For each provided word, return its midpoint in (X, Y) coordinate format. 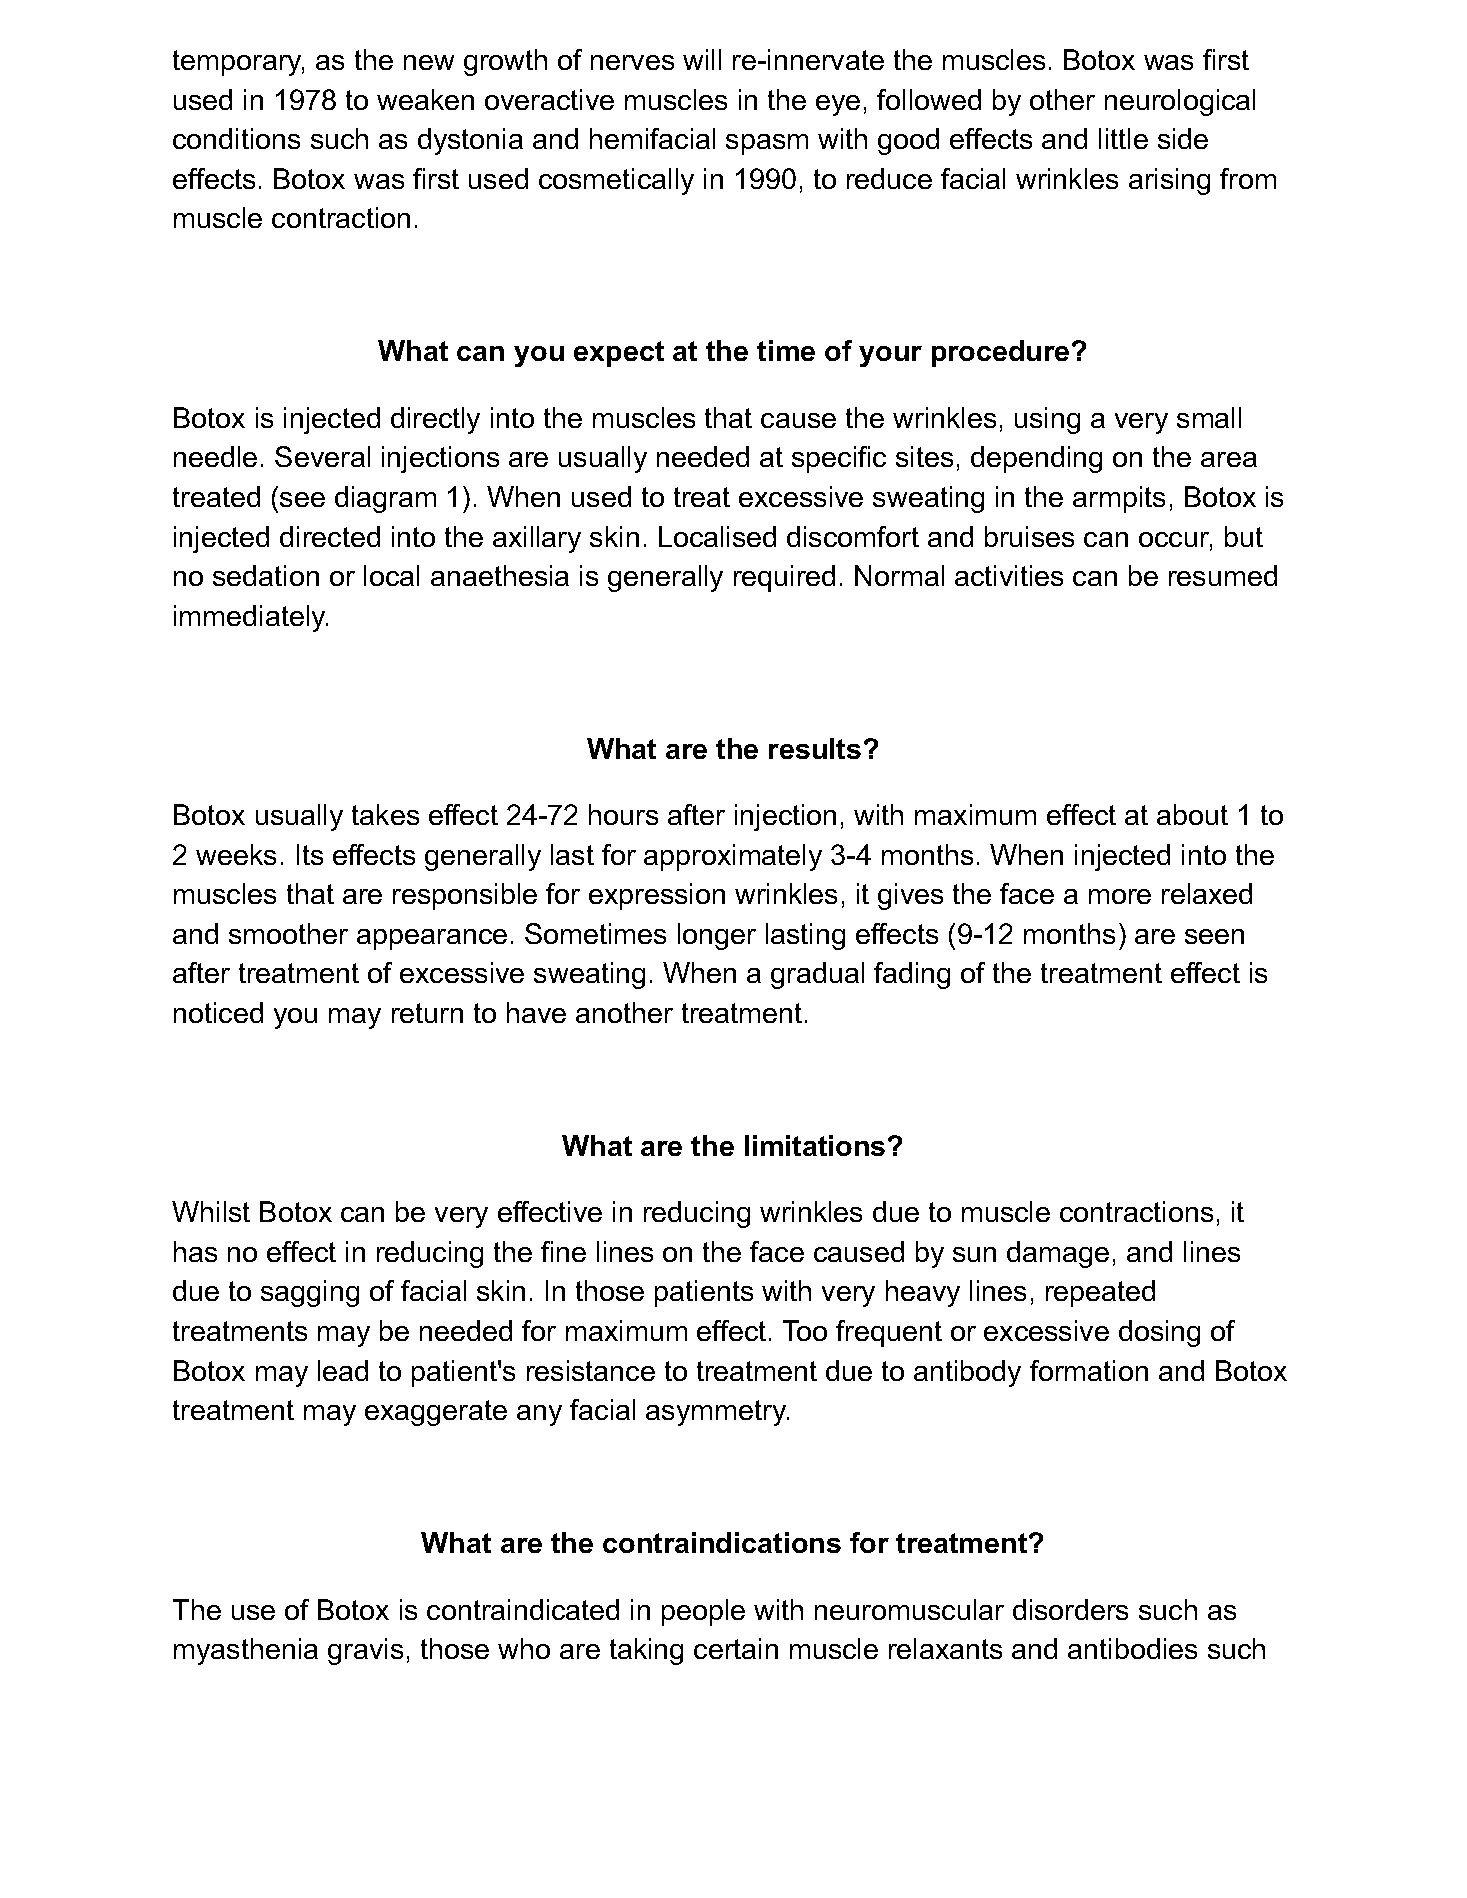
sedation (266, 575)
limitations (815, 1145)
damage (1058, 1254)
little (1123, 138)
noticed (218, 1012)
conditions (236, 138)
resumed (1223, 575)
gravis (365, 1651)
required (784, 578)
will (702, 59)
